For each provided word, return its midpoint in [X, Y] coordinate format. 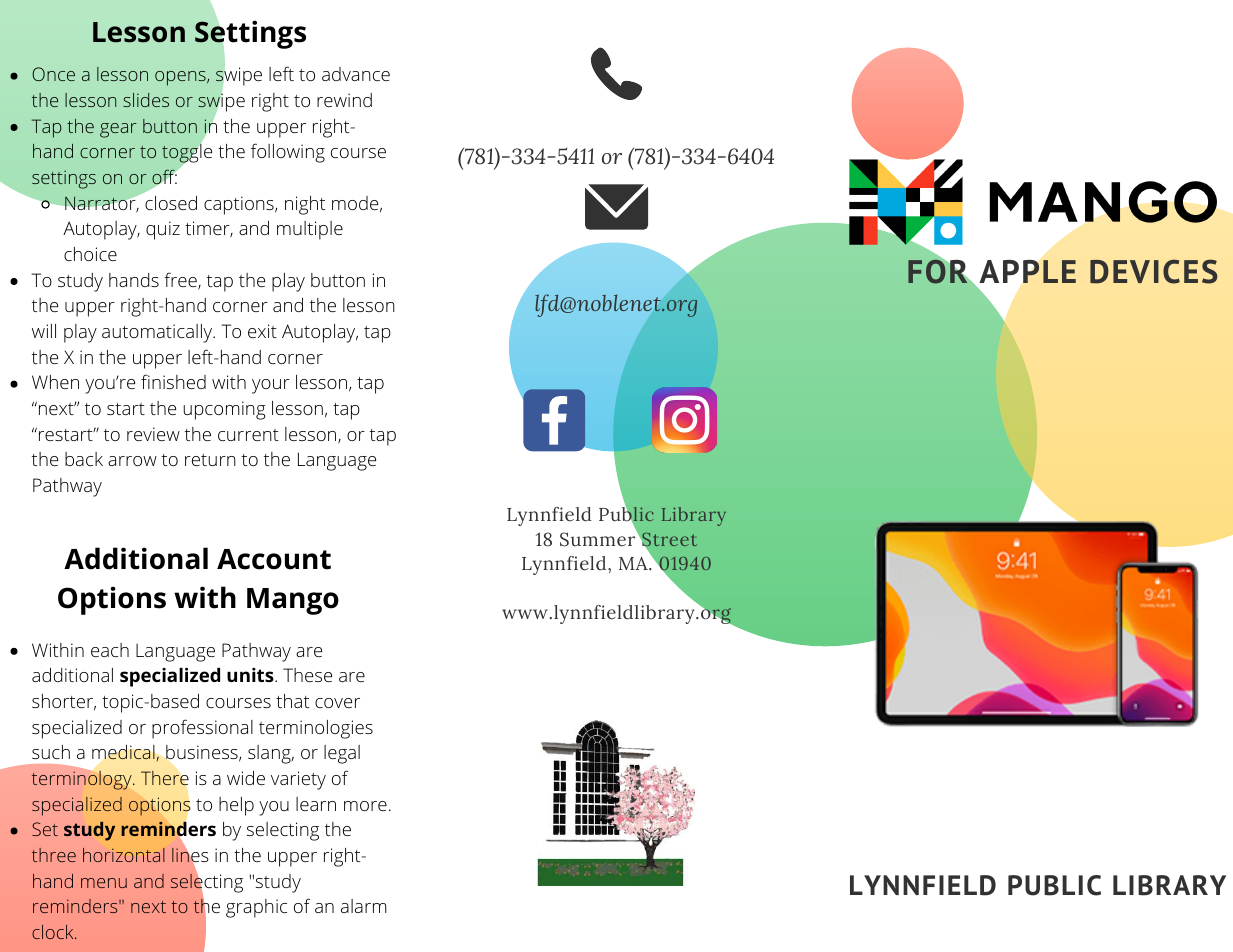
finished [173, 381]
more [365, 806]
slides [146, 100]
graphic [256, 908]
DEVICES [1153, 271]
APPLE [1027, 271]
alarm [364, 906]
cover [337, 703]
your [271, 386]
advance [356, 74]
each [110, 650]
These [307, 675]
